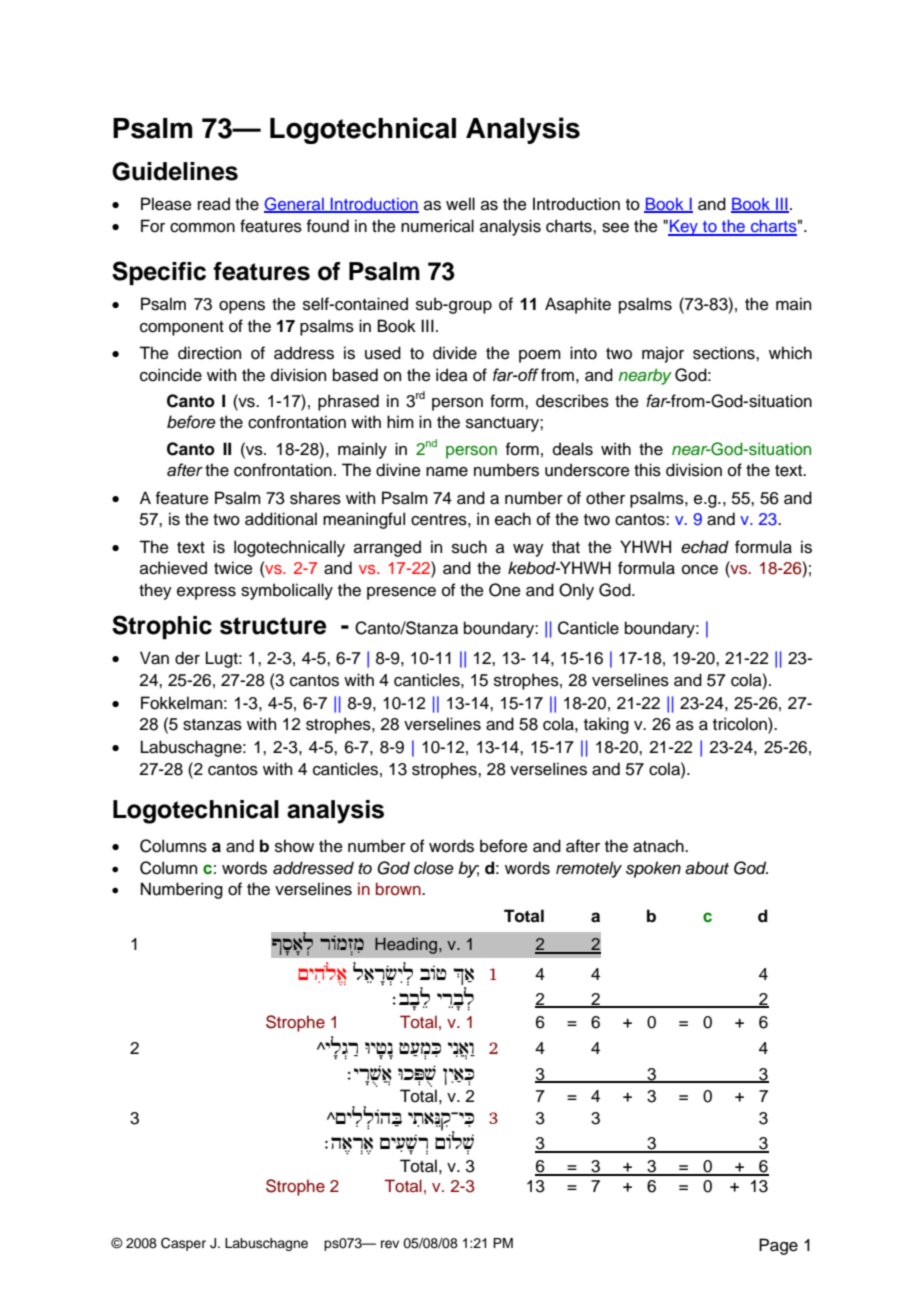 The image size is (924, 1308). What do you see at coordinates (684, 228) in the page?
I see `Key` at bounding box center [684, 228].
